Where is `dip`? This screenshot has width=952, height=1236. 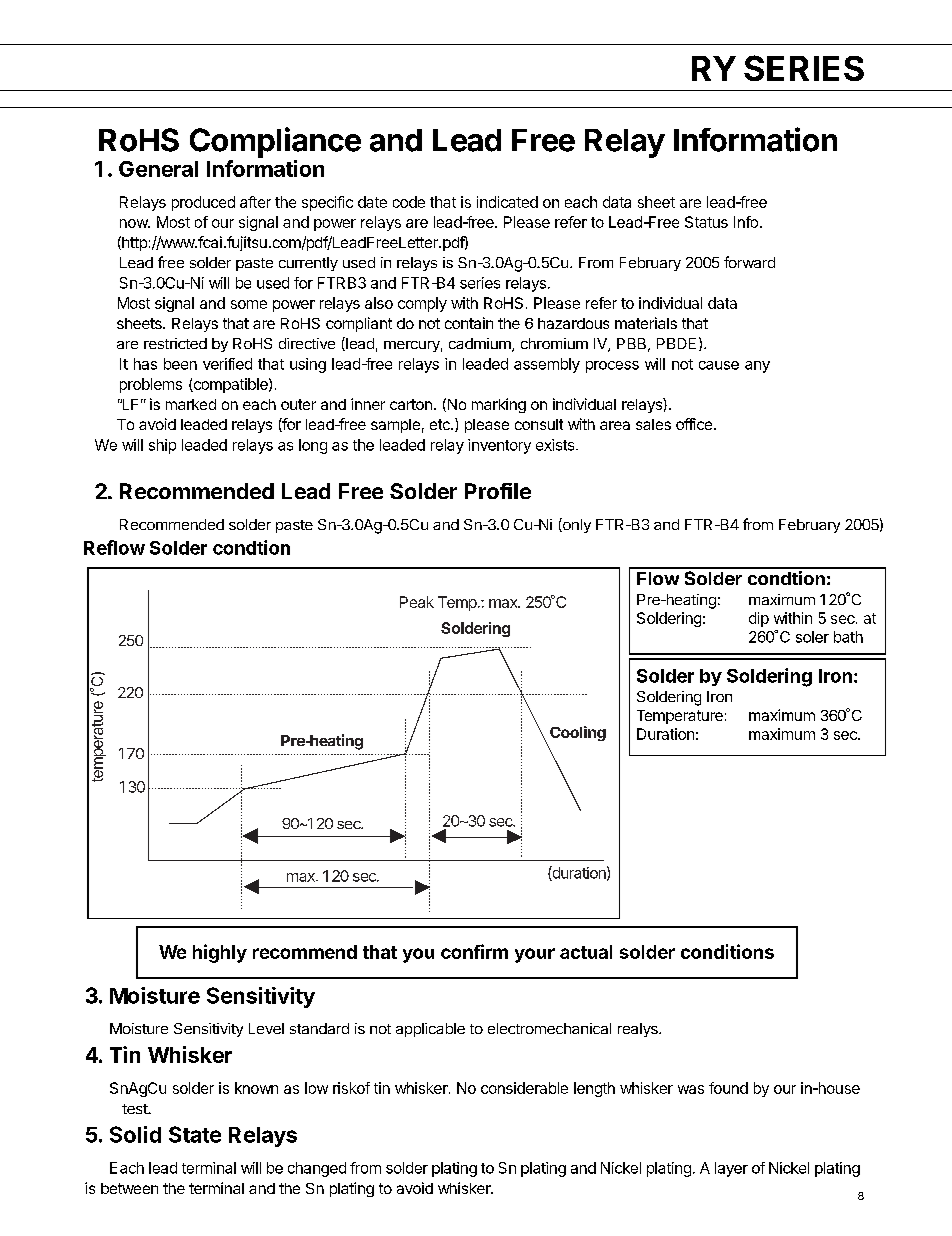
dip is located at coordinates (759, 619).
